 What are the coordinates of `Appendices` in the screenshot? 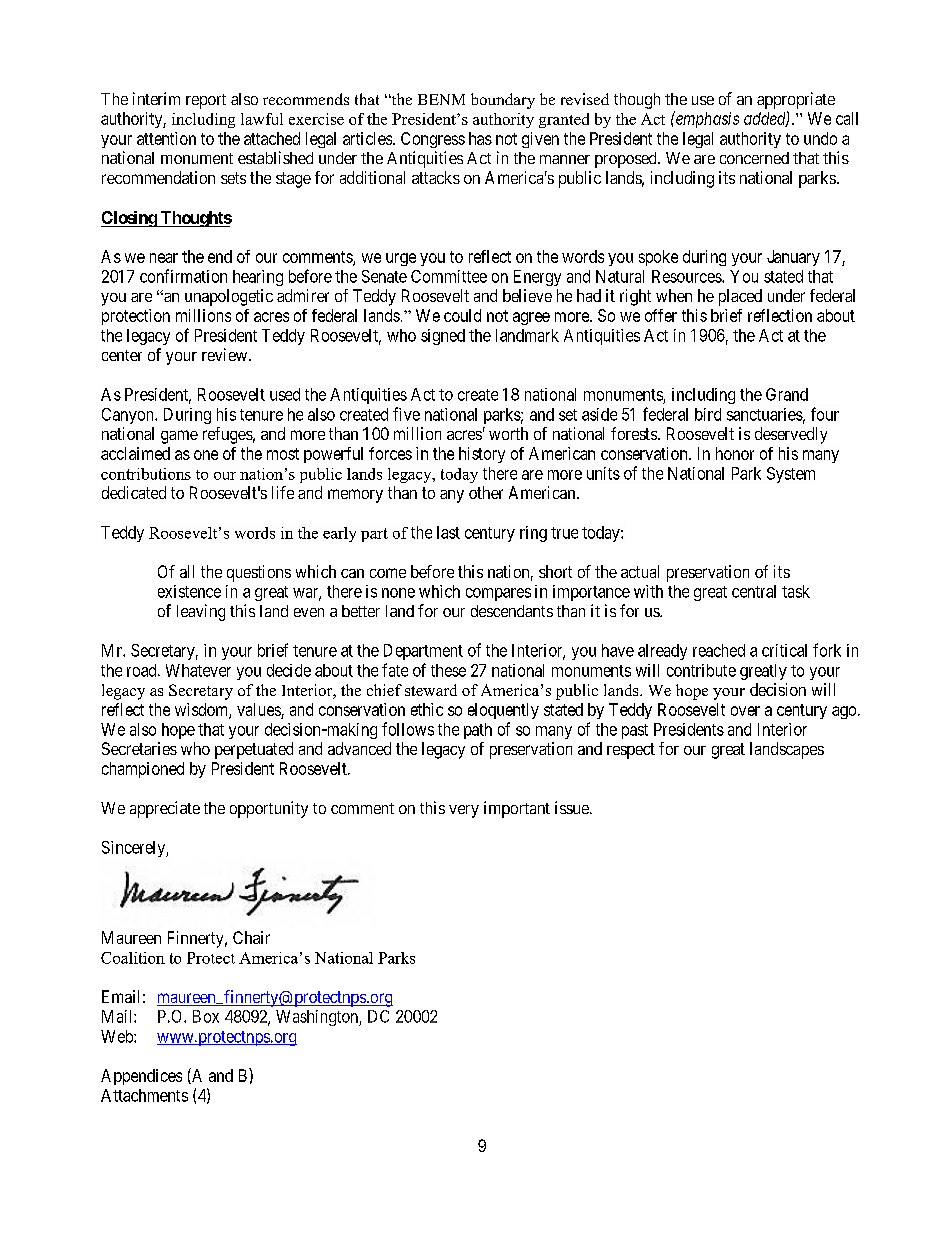 It's located at (141, 1077).
